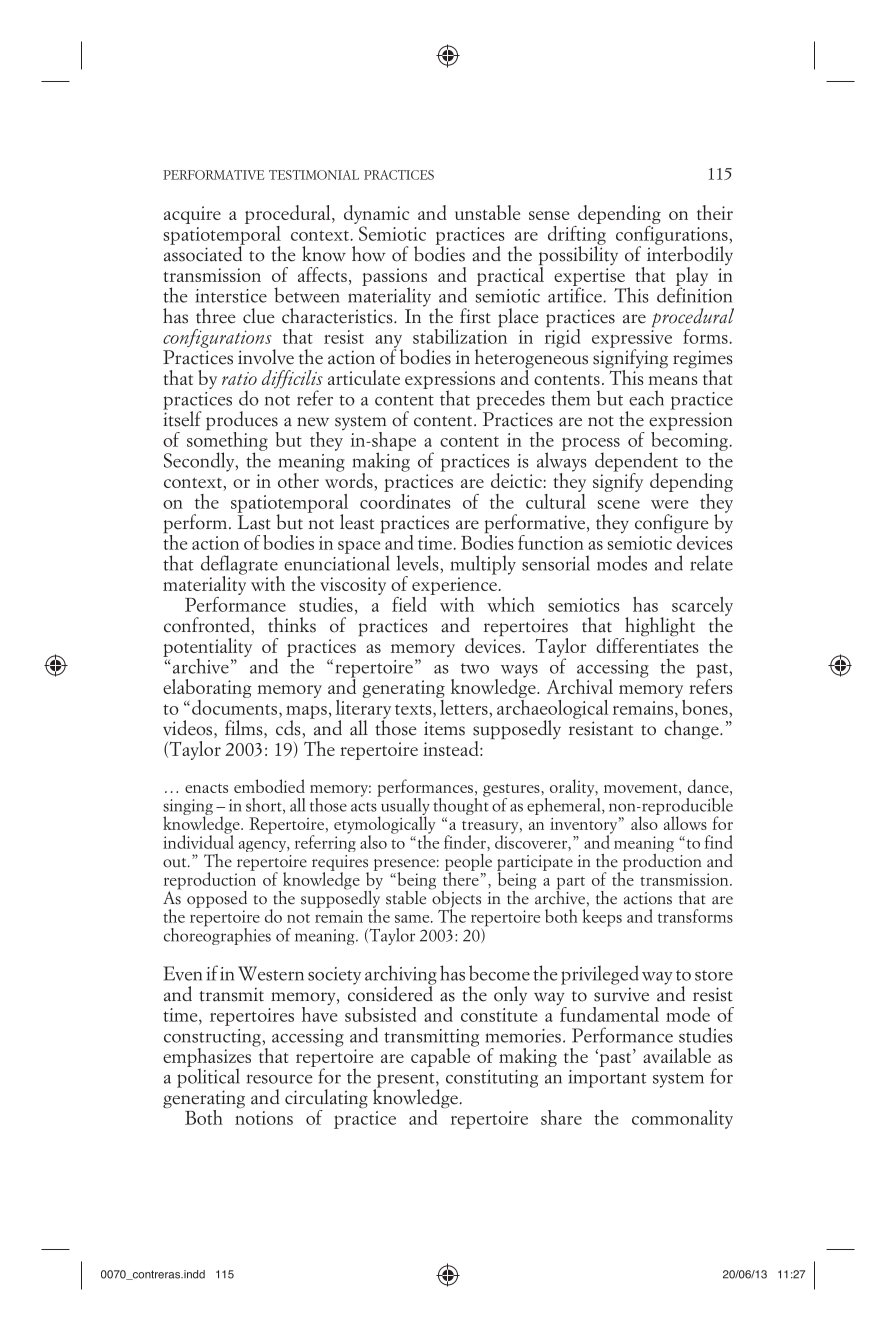  I want to click on Last, so click(254, 522).
